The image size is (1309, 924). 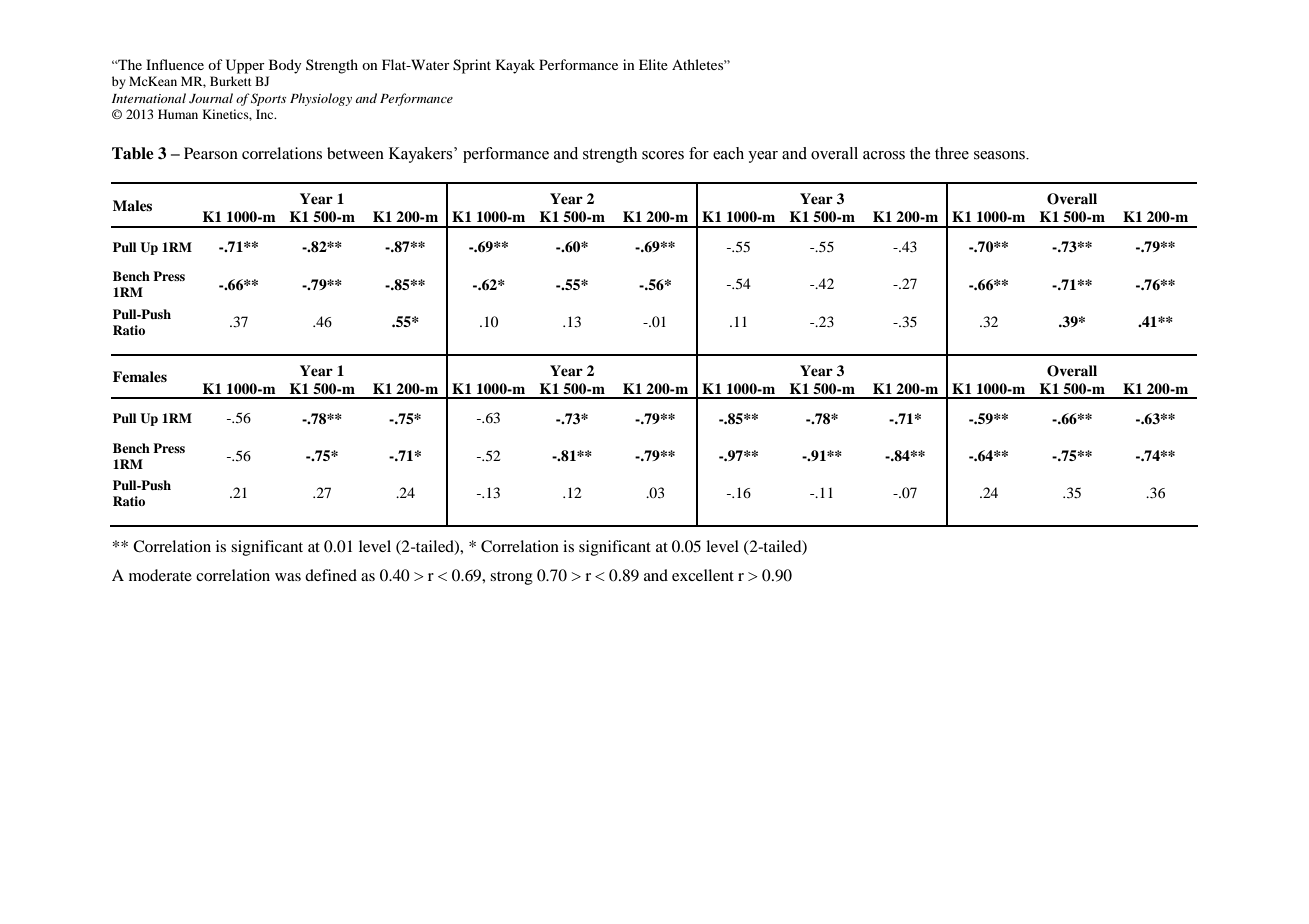 I want to click on excellent, so click(x=703, y=575).
